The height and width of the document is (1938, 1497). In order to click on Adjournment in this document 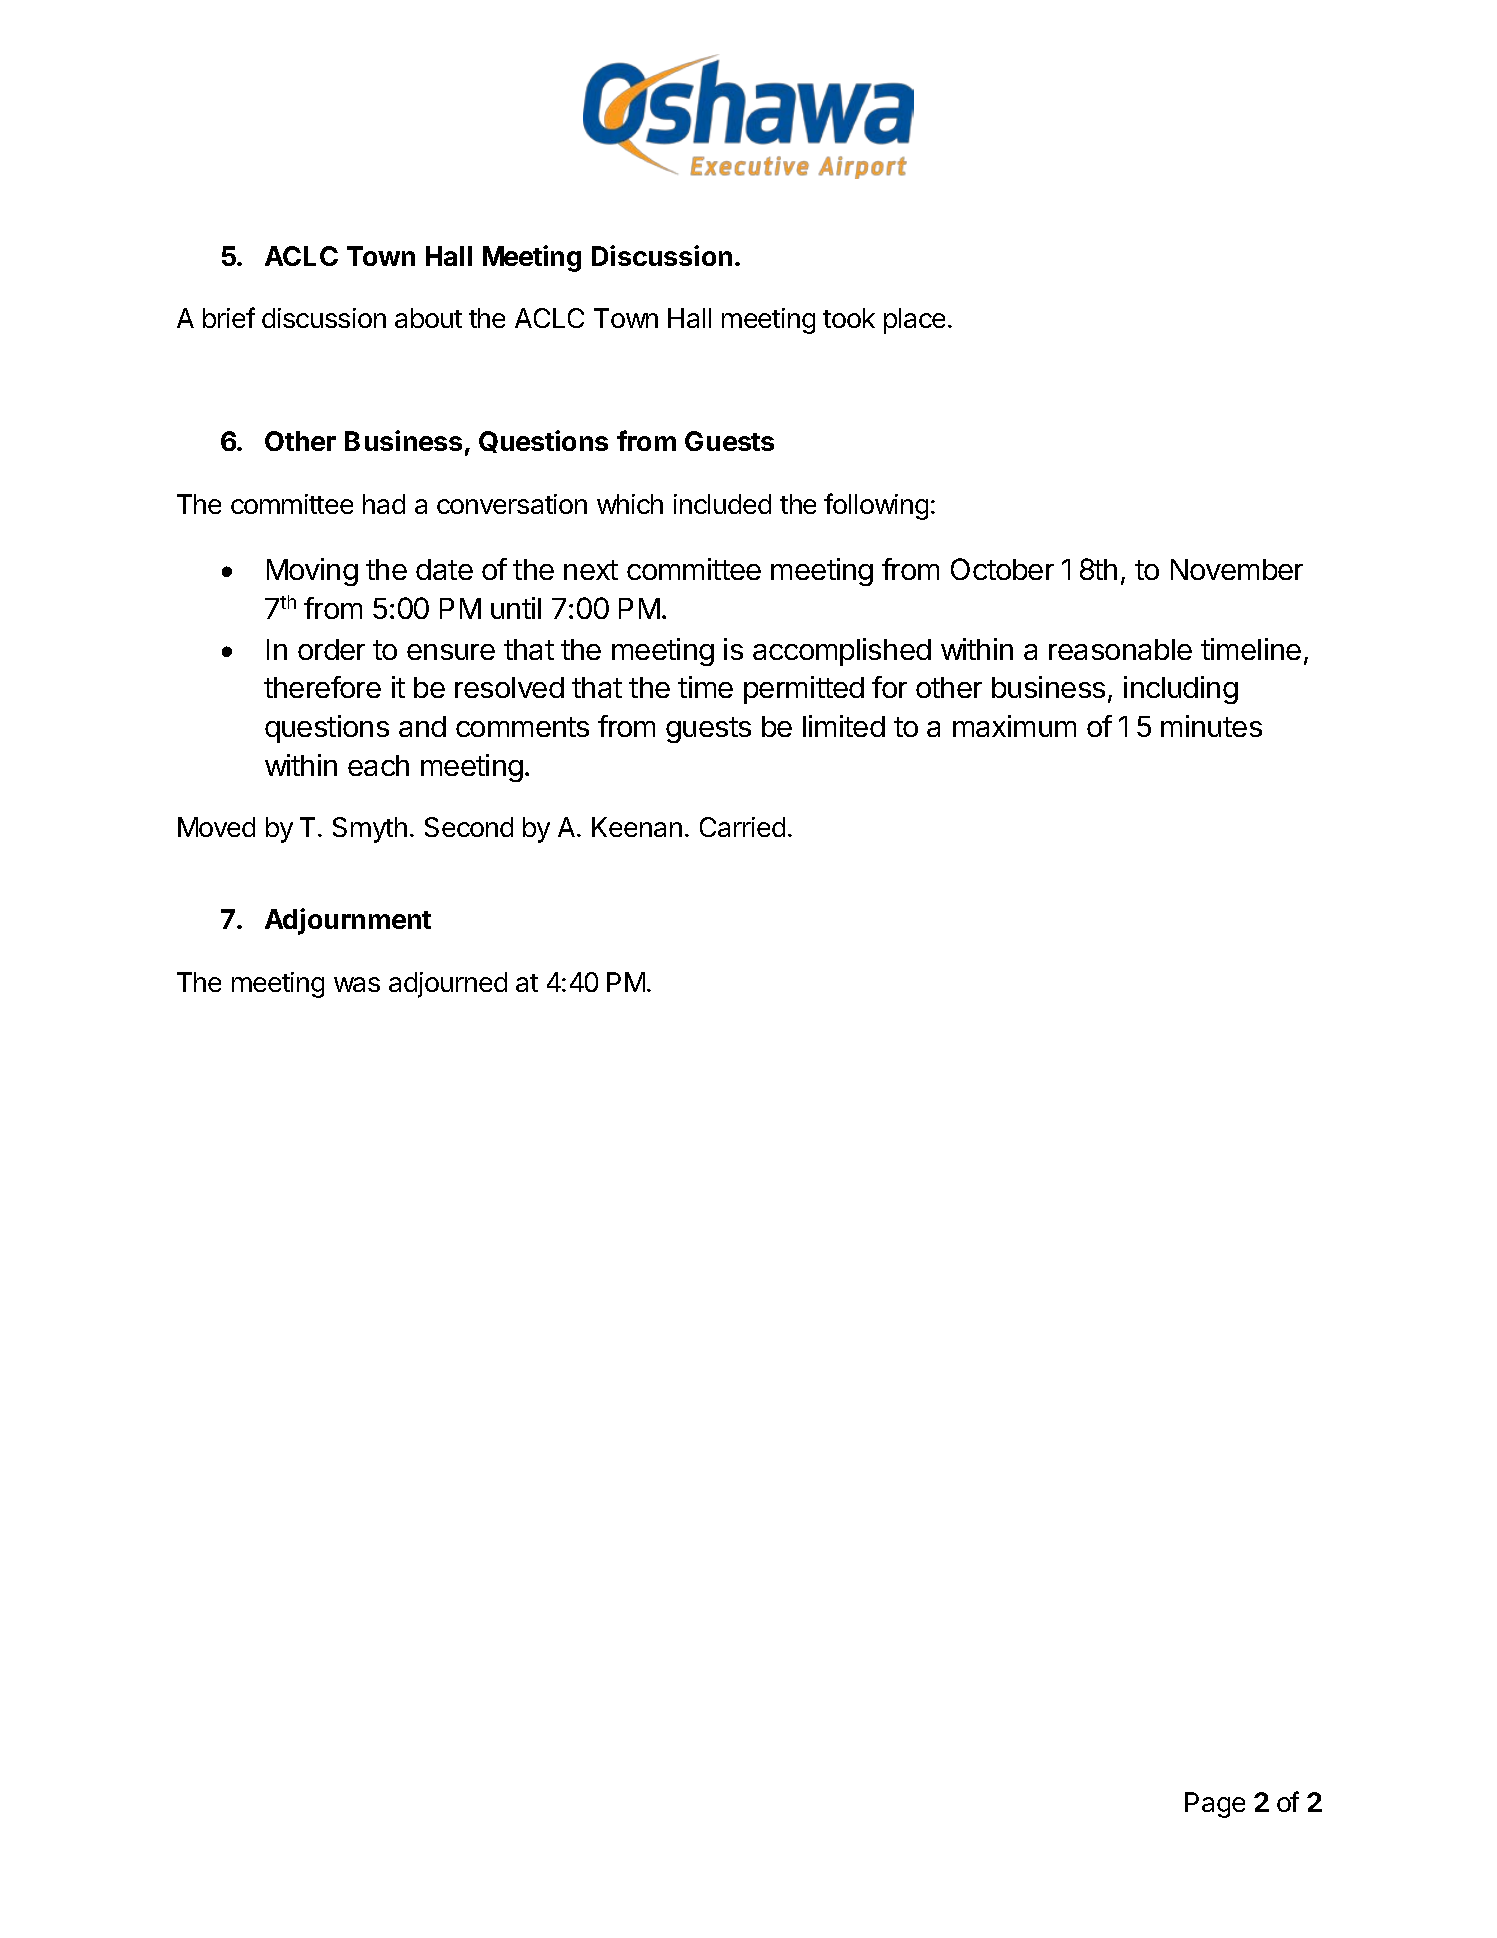, I will do `click(348, 921)`.
